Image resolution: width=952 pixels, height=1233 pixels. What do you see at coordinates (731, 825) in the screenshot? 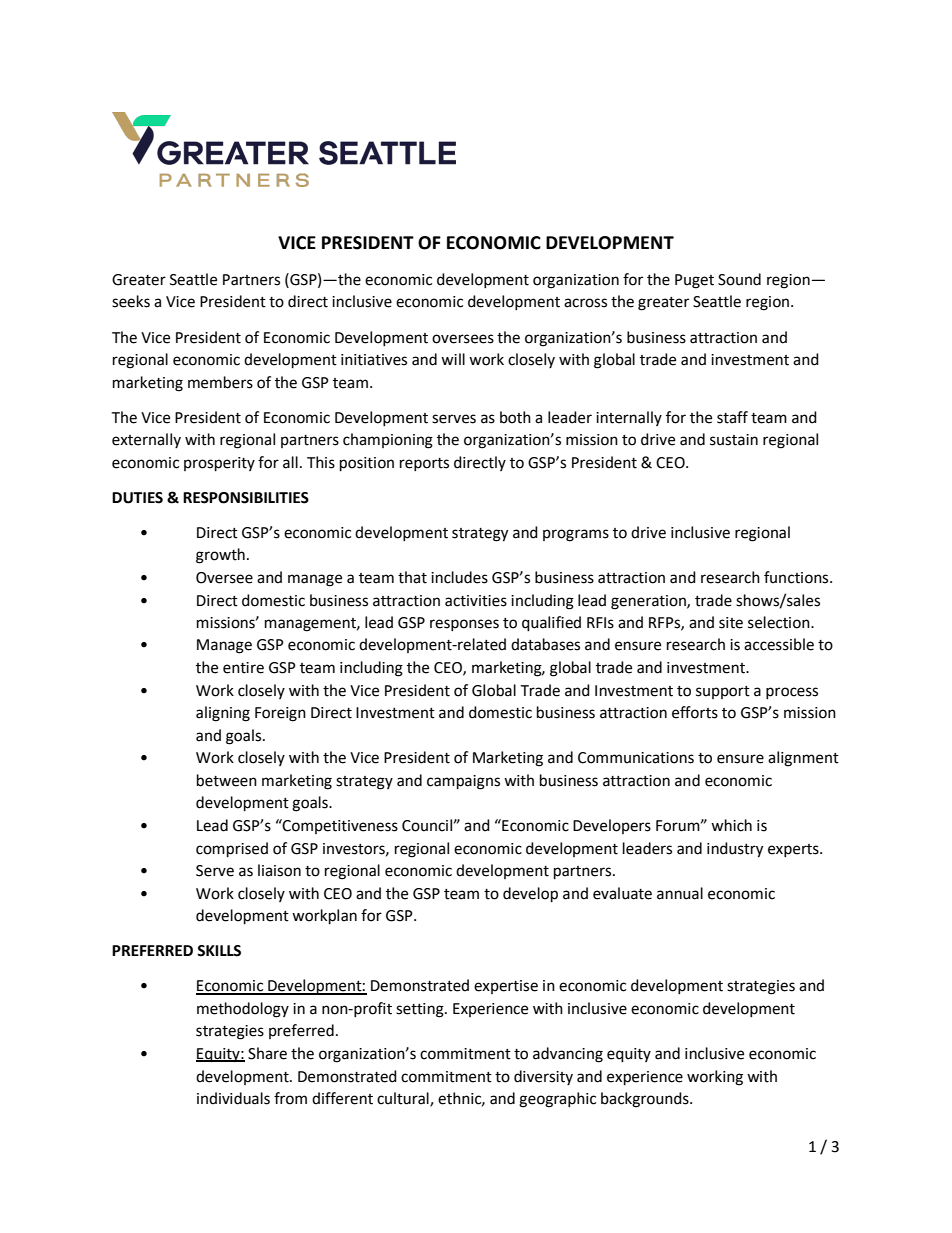
I see `which` at bounding box center [731, 825].
